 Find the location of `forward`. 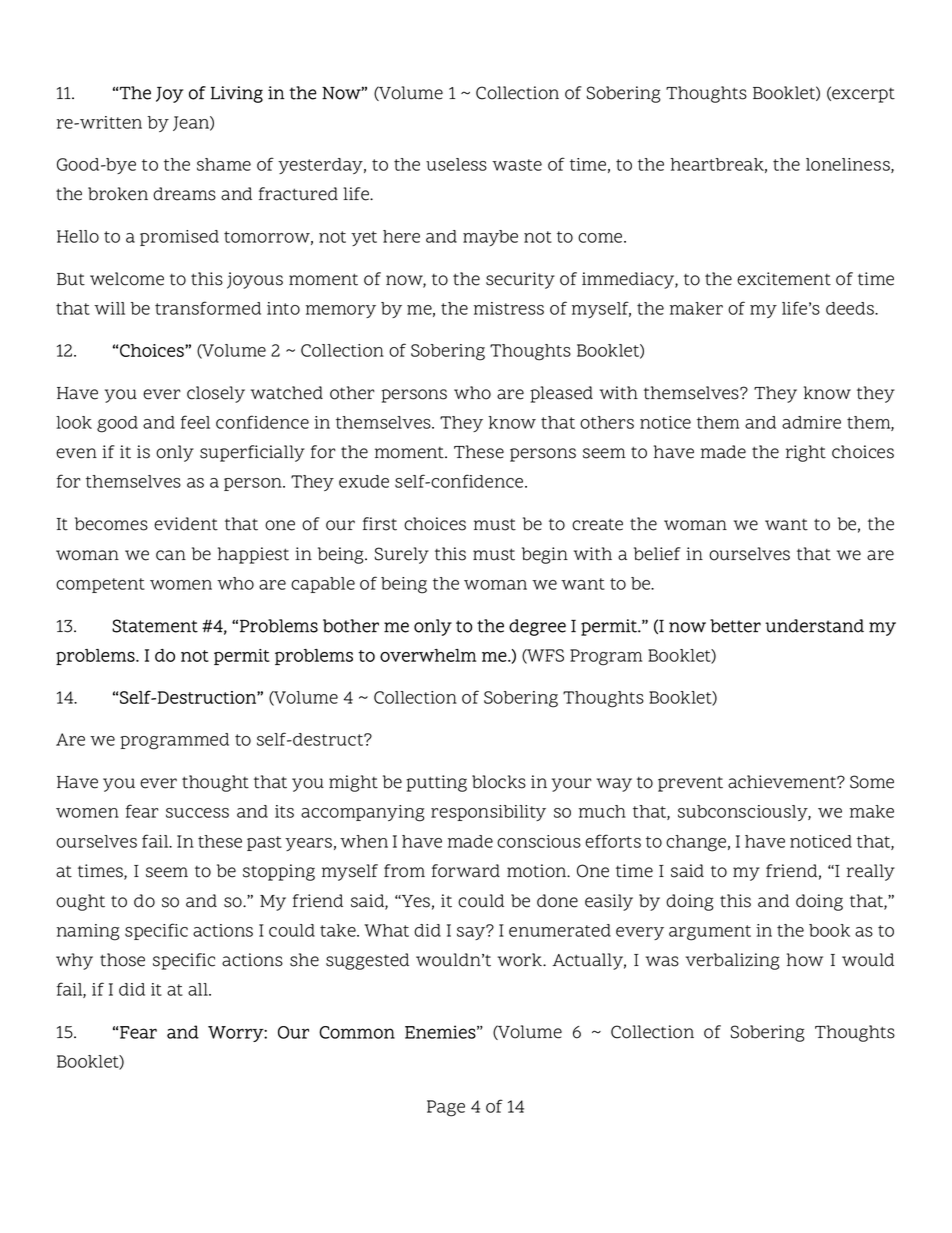

forward is located at coordinates (466, 871).
